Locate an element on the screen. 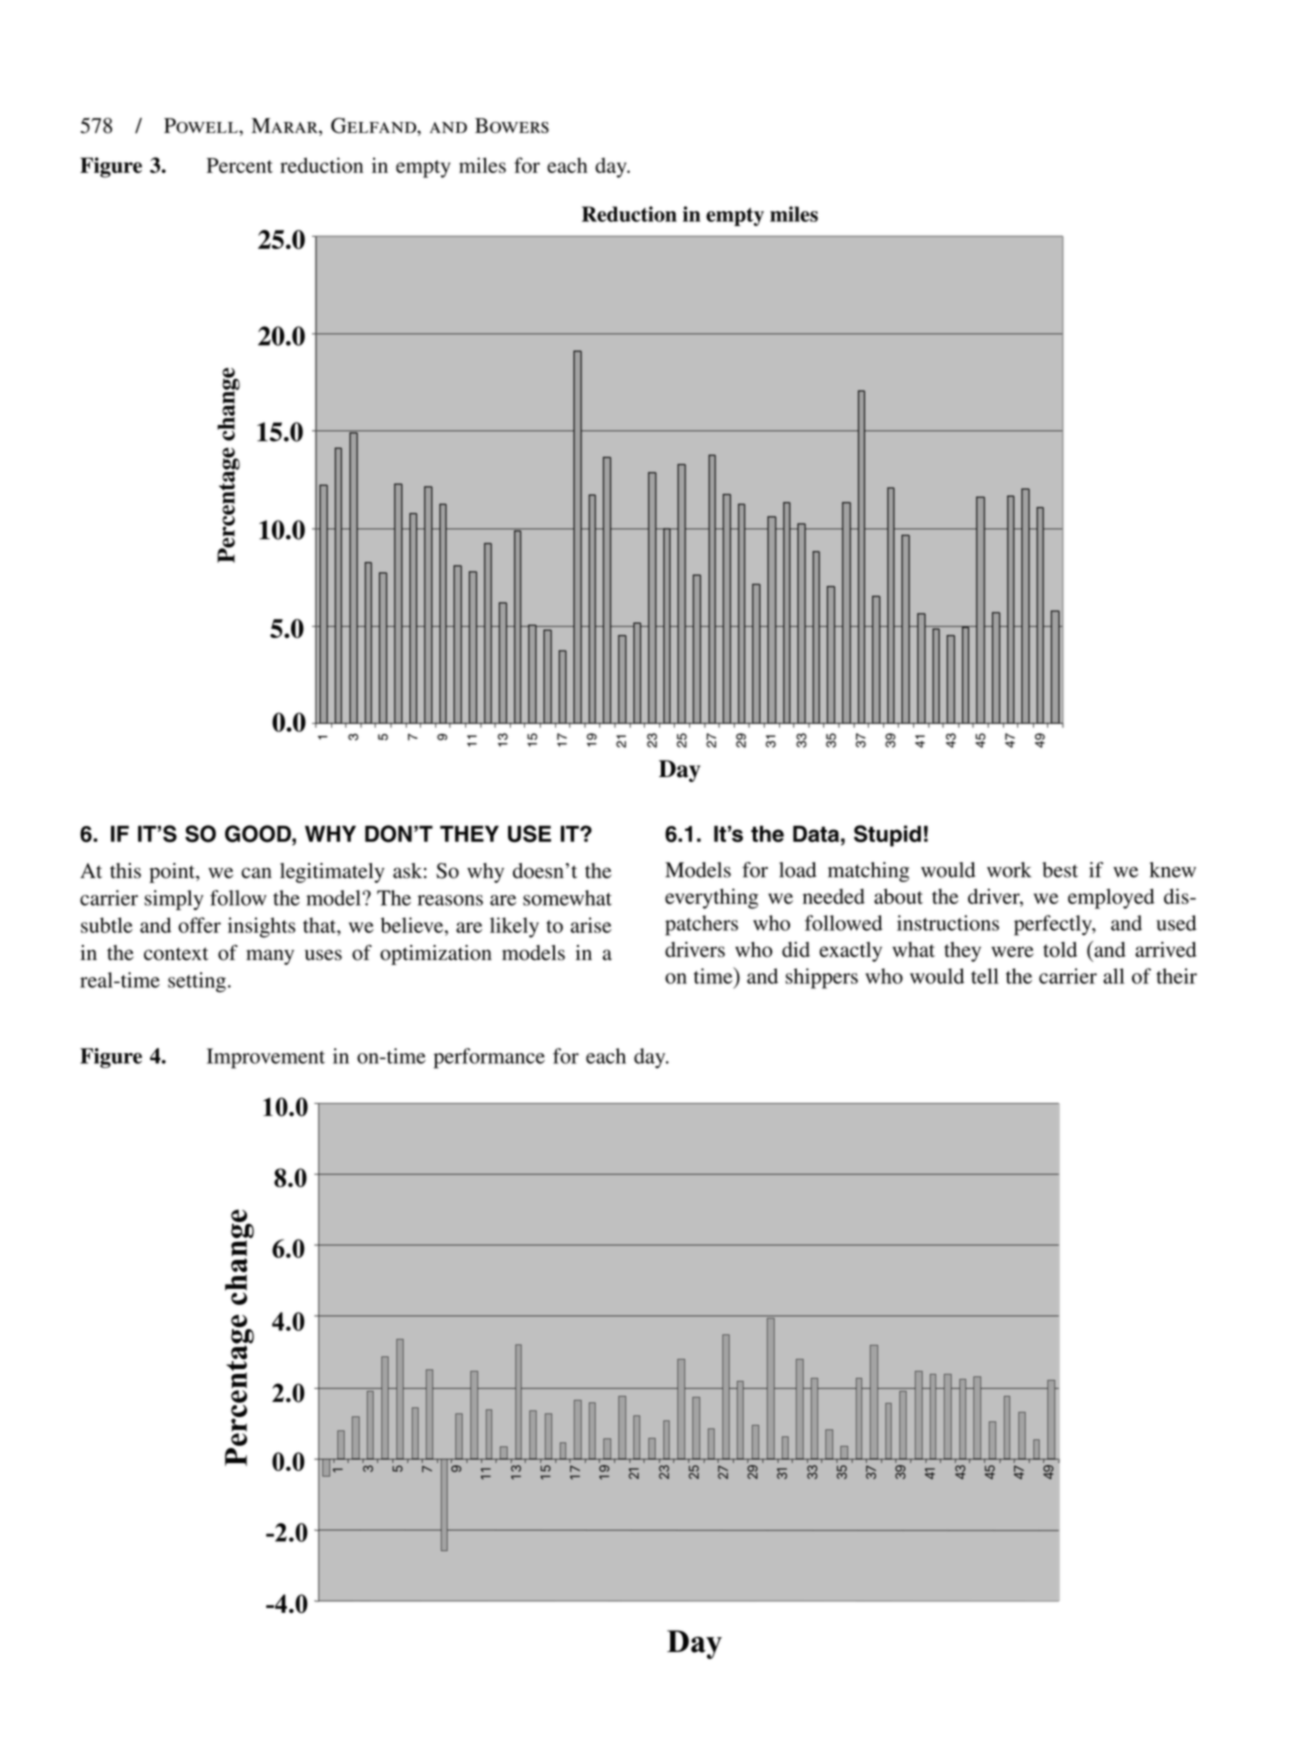 The width and height of the screenshot is (1301, 1741). Stupid is located at coordinates (887, 836).
